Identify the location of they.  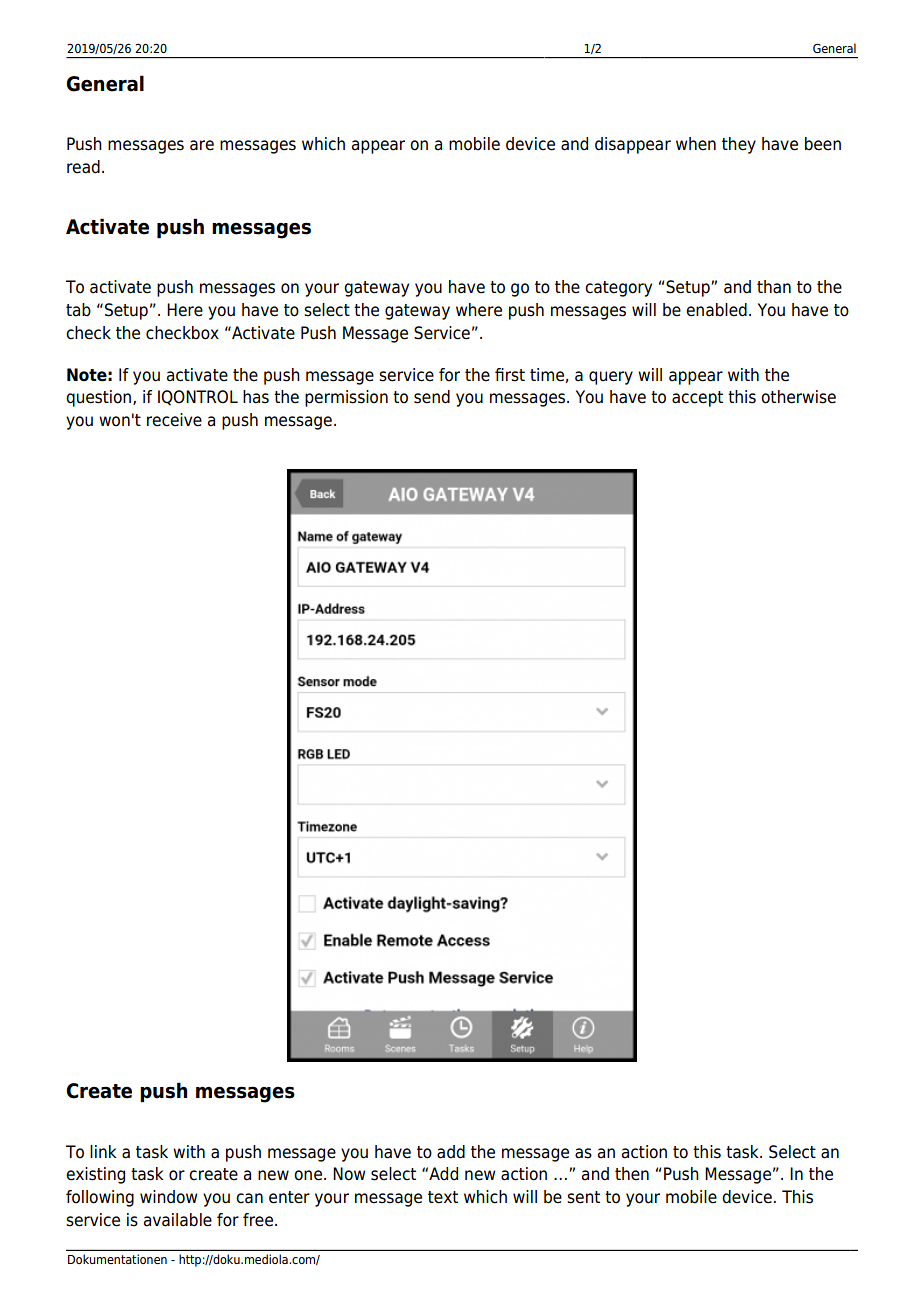
(739, 145).
